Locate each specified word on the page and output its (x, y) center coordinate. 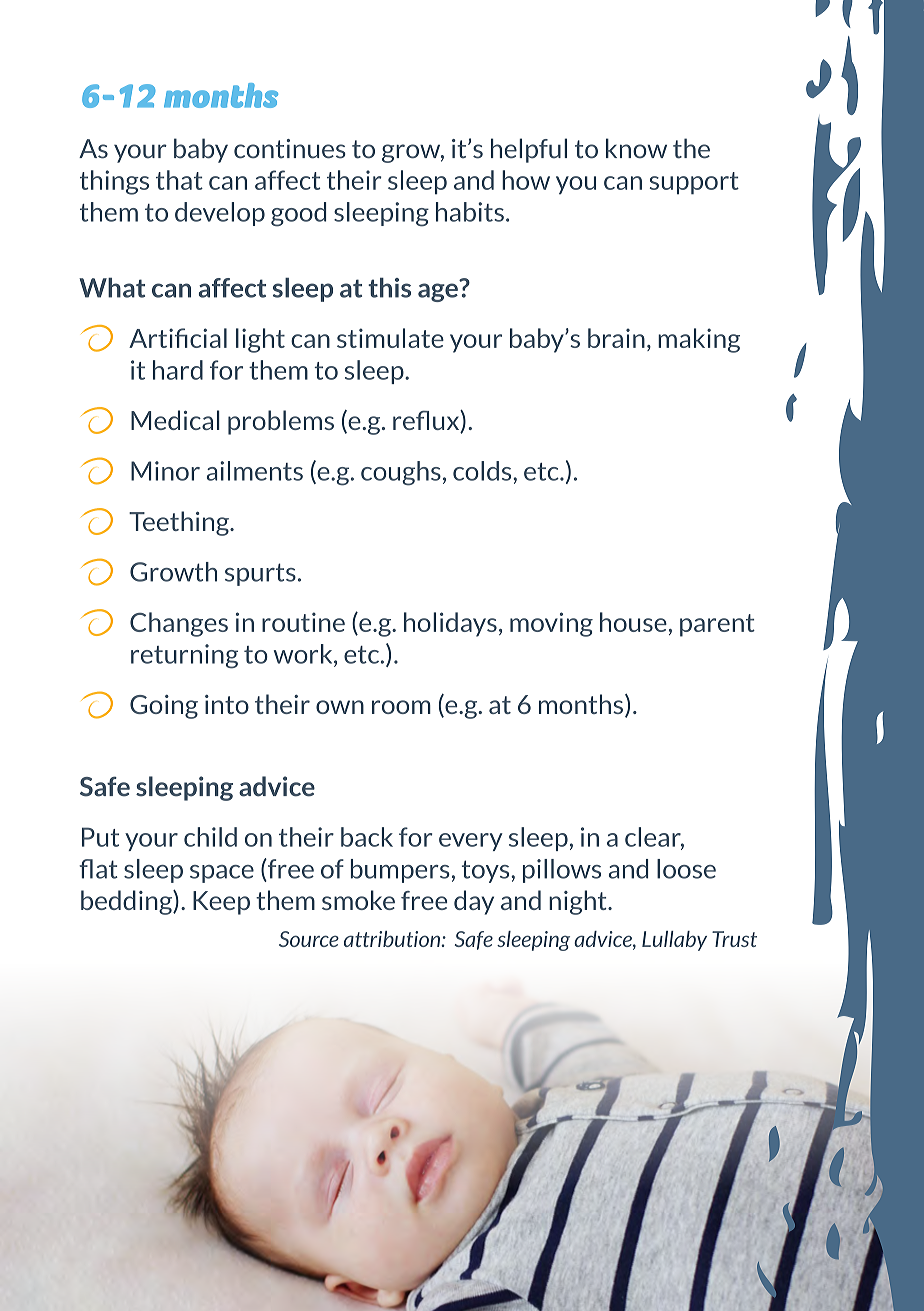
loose (686, 869)
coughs (401, 473)
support (694, 183)
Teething (180, 523)
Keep (221, 903)
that (179, 180)
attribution (393, 939)
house (633, 622)
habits (470, 212)
